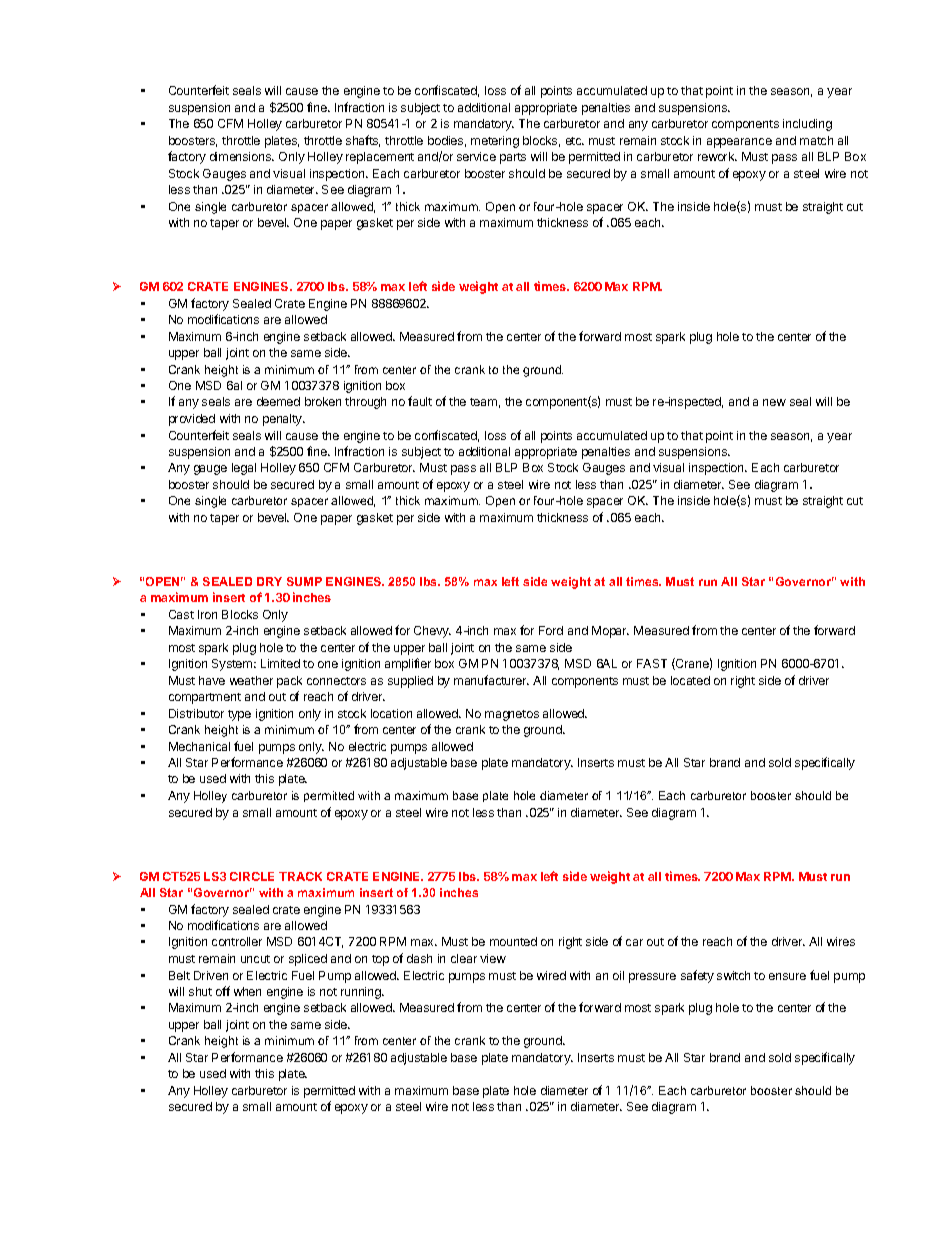  What do you see at coordinates (551, 630) in the screenshot?
I see `Ford` at bounding box center [551, 630].
